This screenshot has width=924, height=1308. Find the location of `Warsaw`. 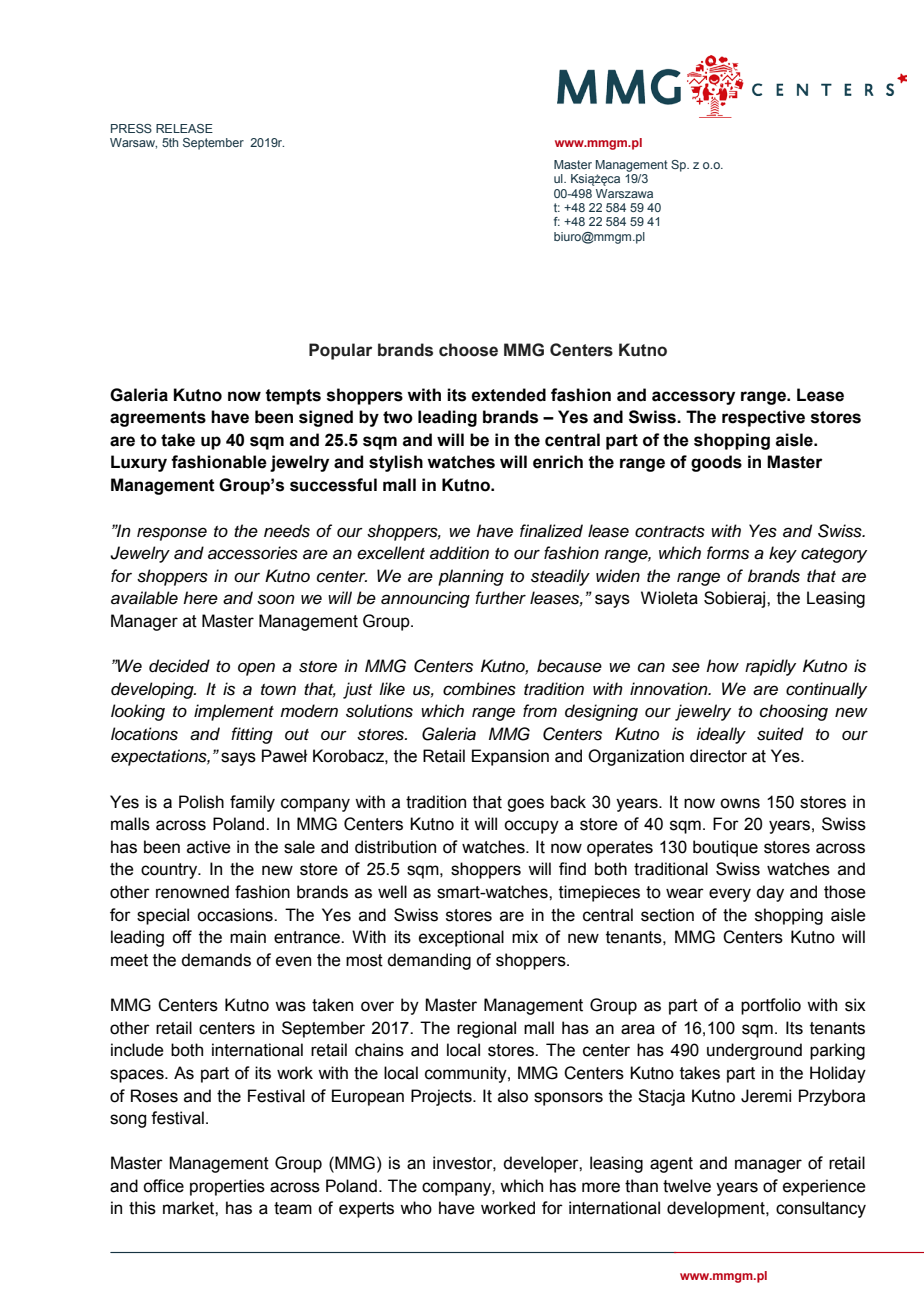

Warsaw is located at coordinates (133, 143).
